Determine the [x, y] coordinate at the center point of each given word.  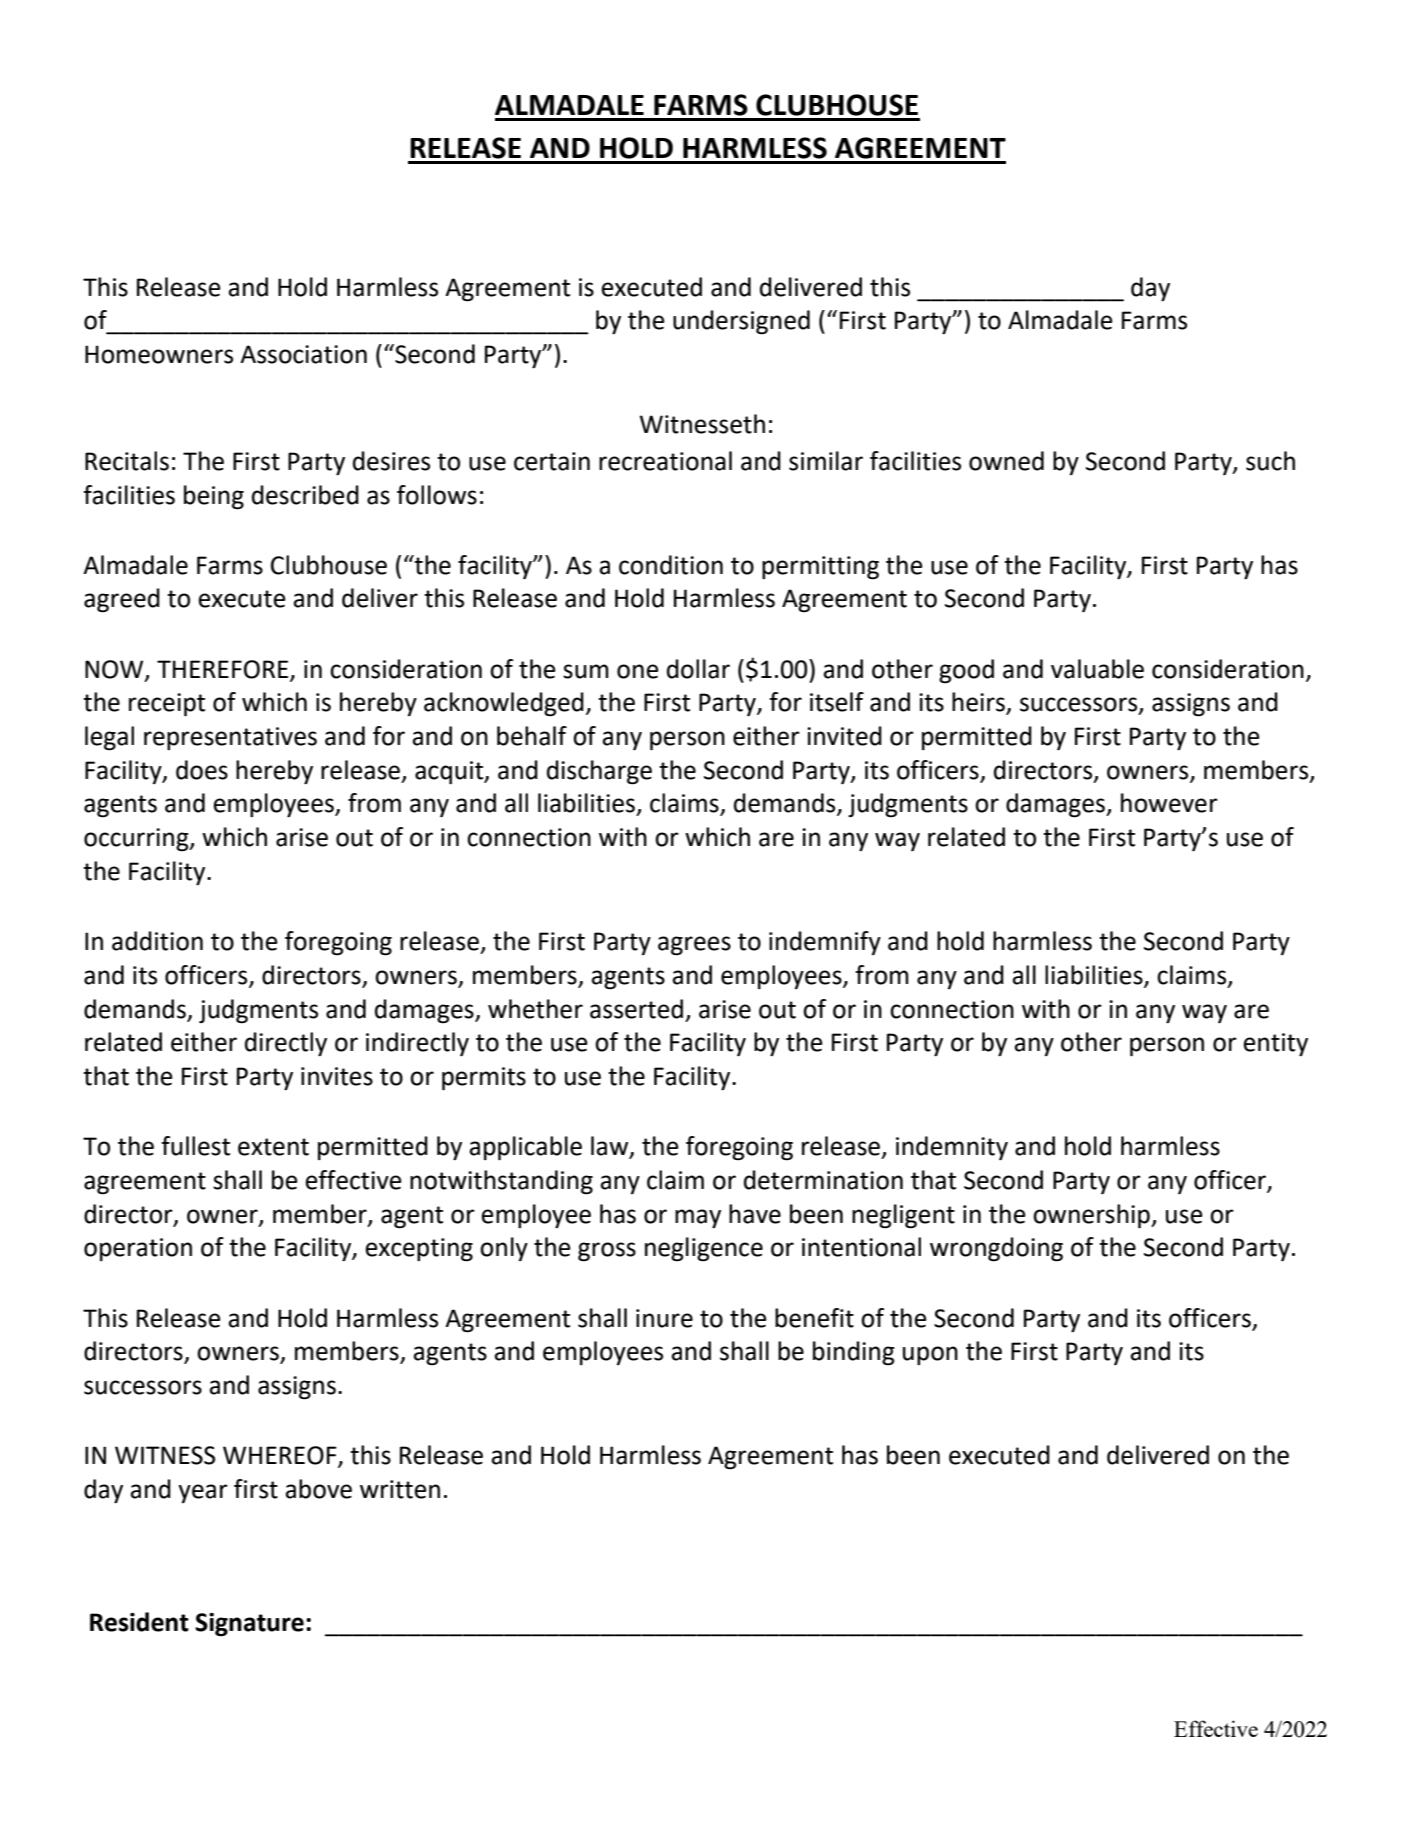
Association [303, 354]
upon [930, 1355]
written [400, 1489]
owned [1006, 461]
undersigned [741, 322]
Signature [249, 1625]
